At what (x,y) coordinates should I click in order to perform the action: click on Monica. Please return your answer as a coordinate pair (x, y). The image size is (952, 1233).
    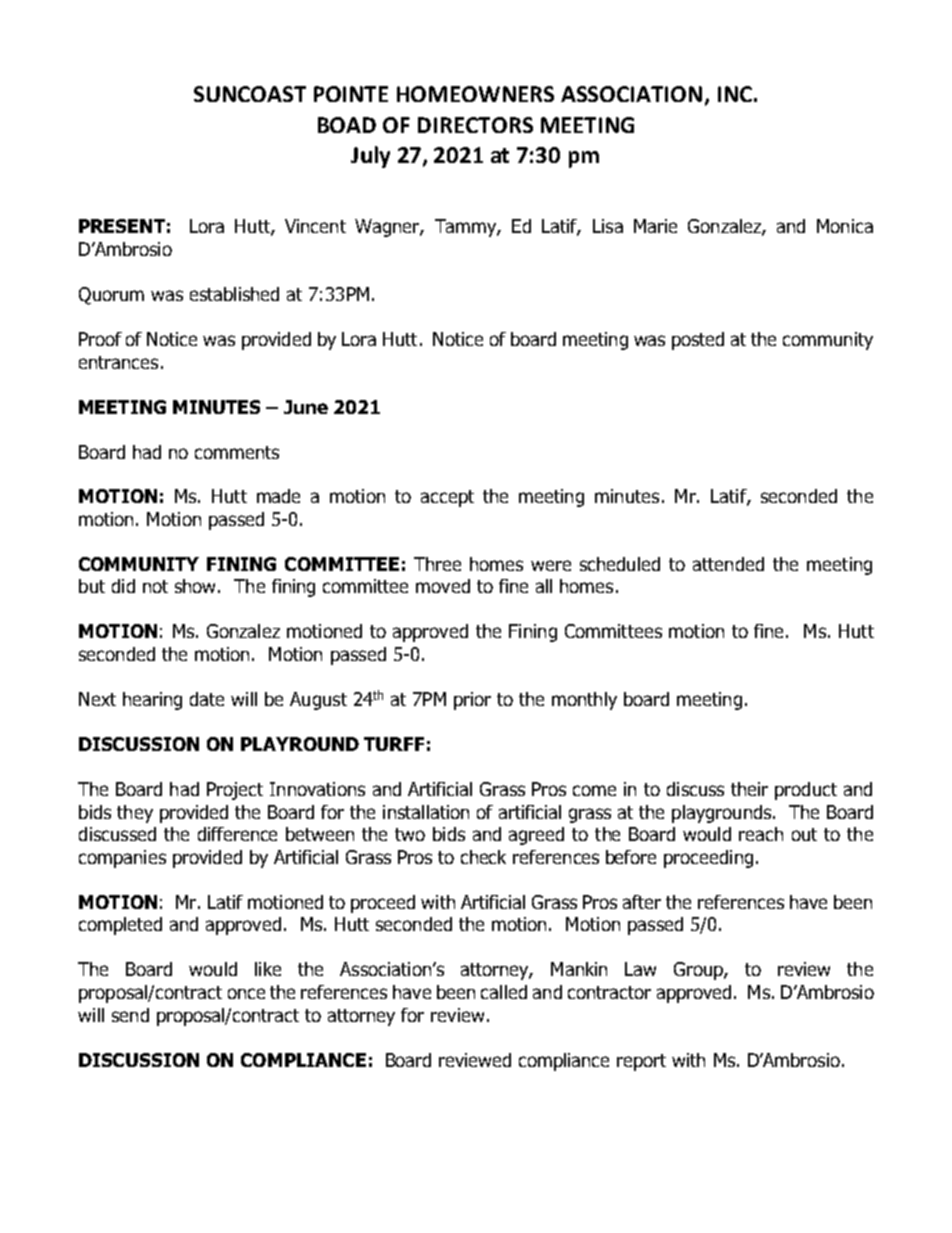
    Looking at the image, I should click on (845, 226).
